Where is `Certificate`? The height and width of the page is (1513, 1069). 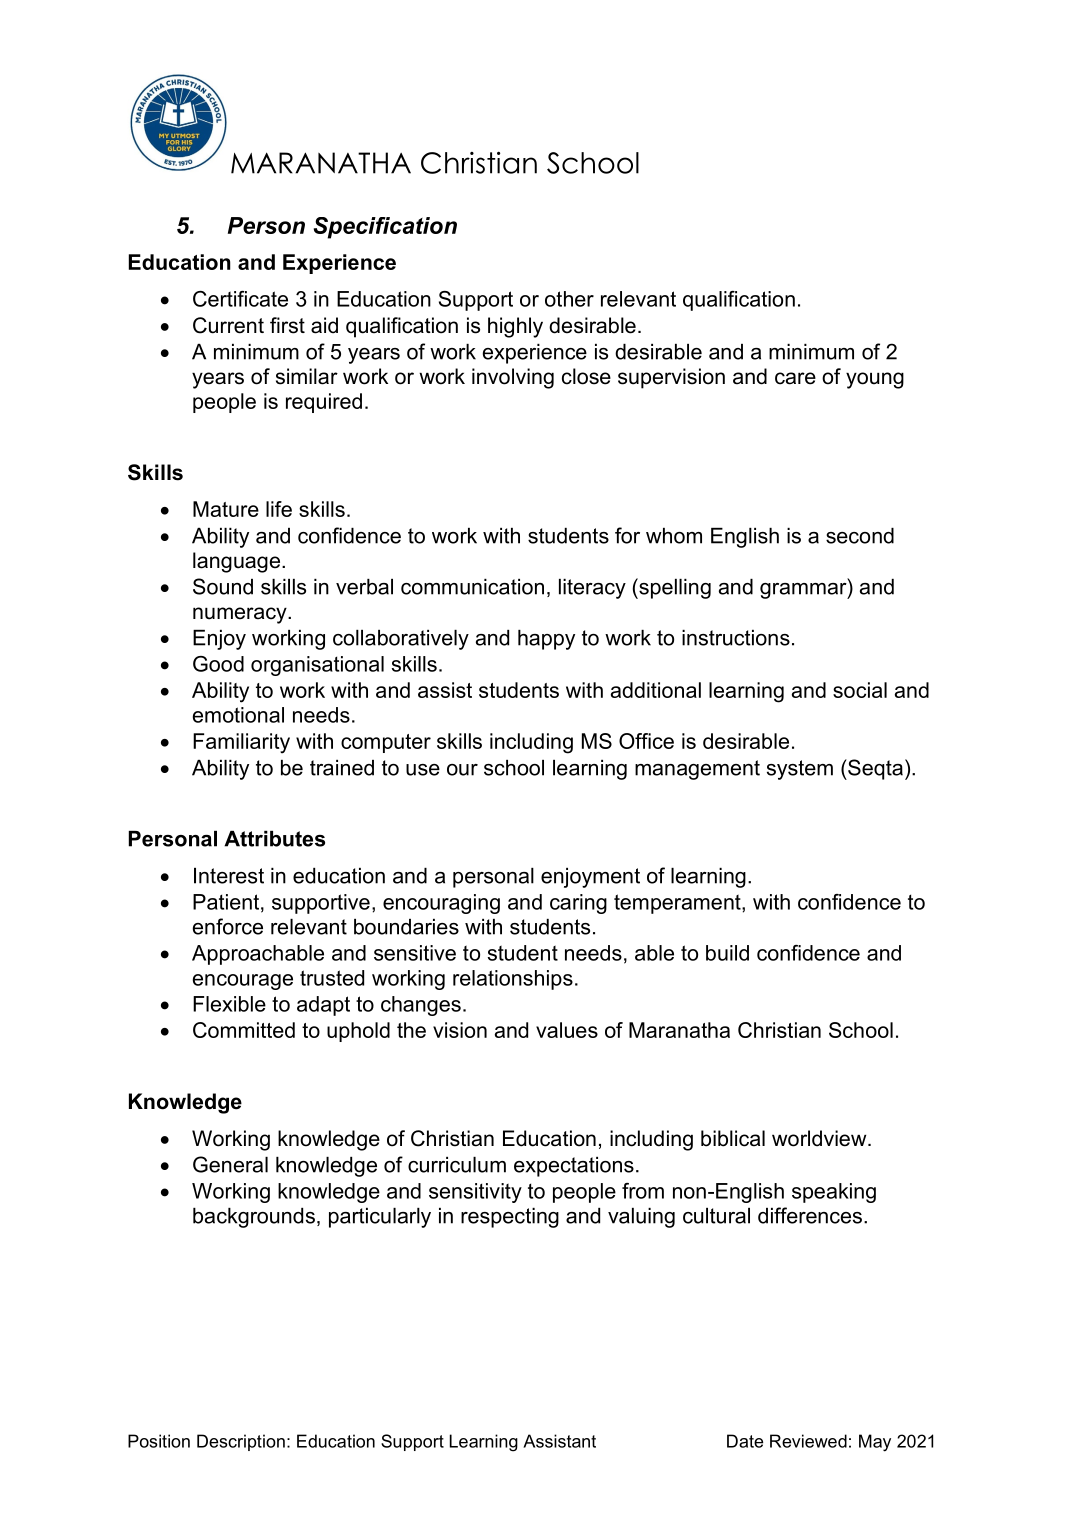 Certificate is located at coordinates (240, 299).
